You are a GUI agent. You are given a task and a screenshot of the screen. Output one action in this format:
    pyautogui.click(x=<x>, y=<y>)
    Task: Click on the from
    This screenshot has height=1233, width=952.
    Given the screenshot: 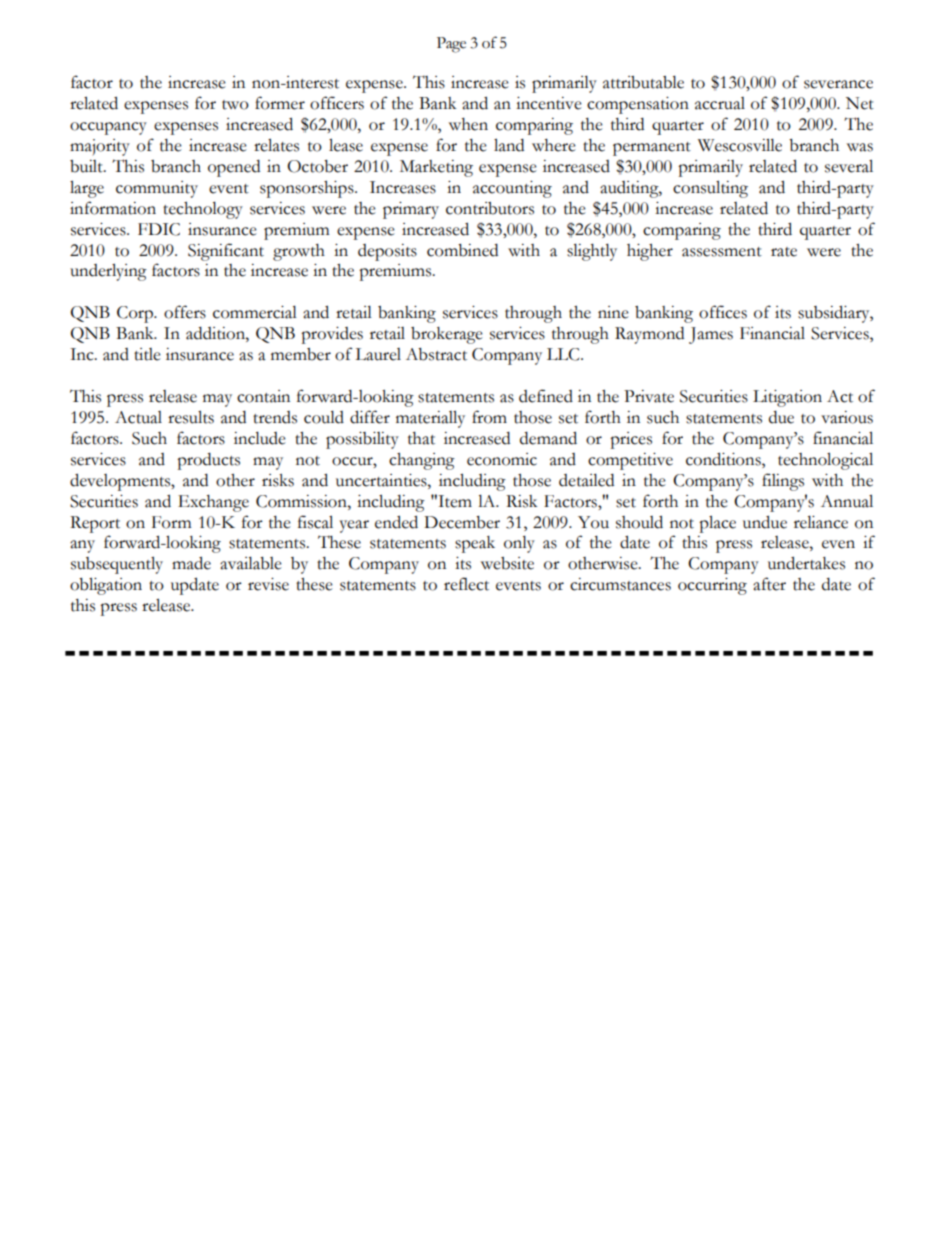 What is the action you would take?
    pyautogui.click(x=489, y=417)
